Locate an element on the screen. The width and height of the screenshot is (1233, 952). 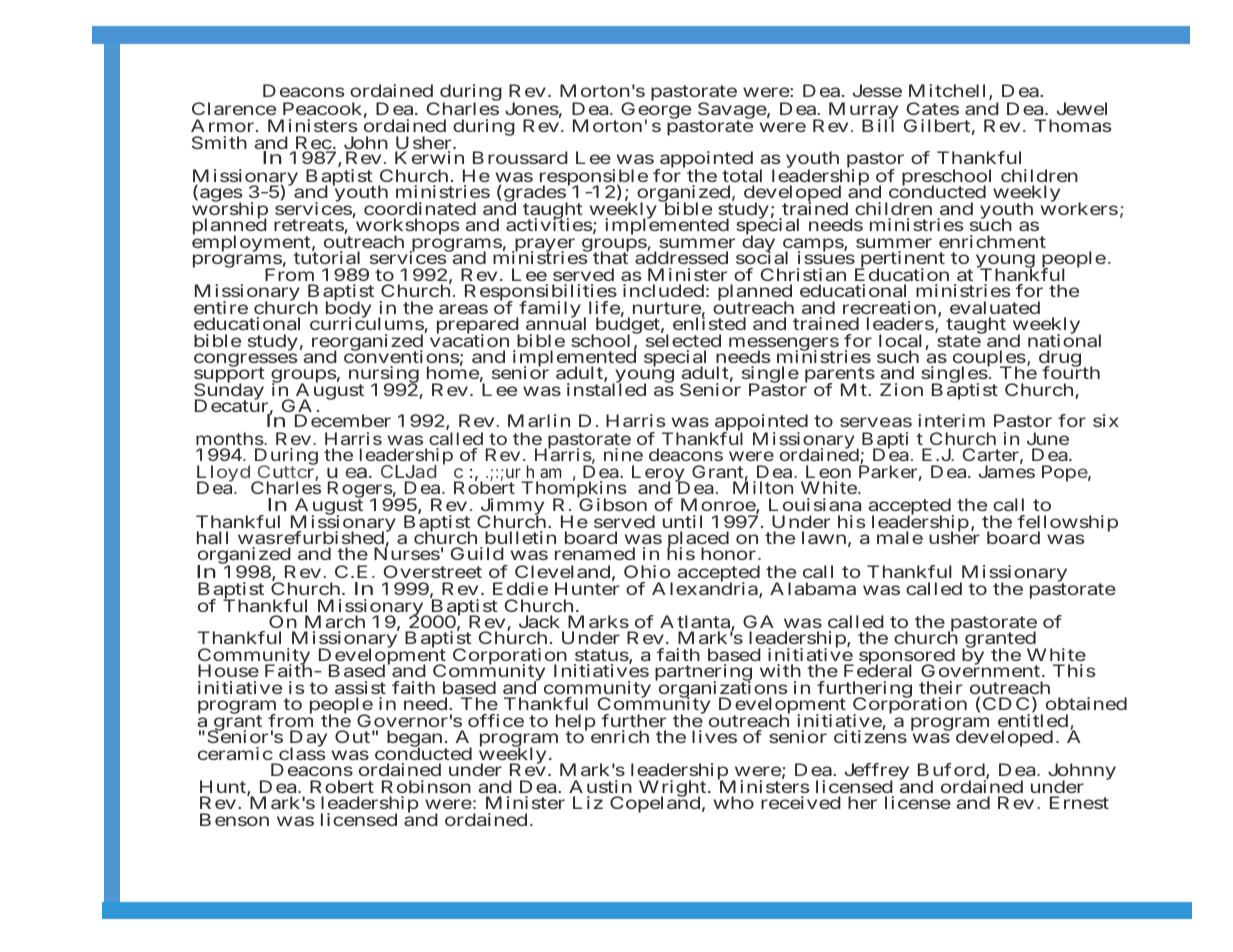
Benson is located at coordinates (234, 819).
